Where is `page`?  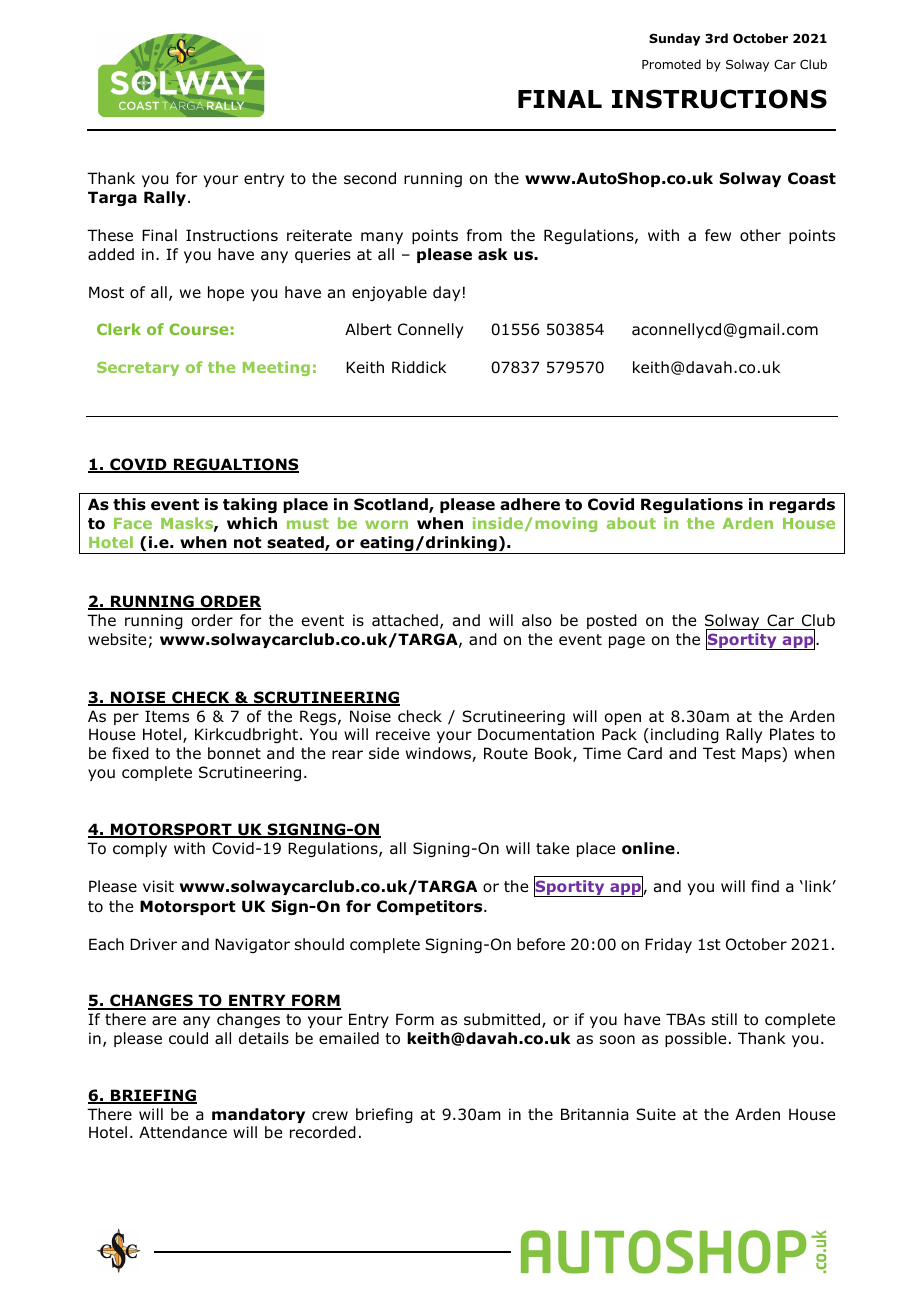
page is located at coordinates (627, 642).
